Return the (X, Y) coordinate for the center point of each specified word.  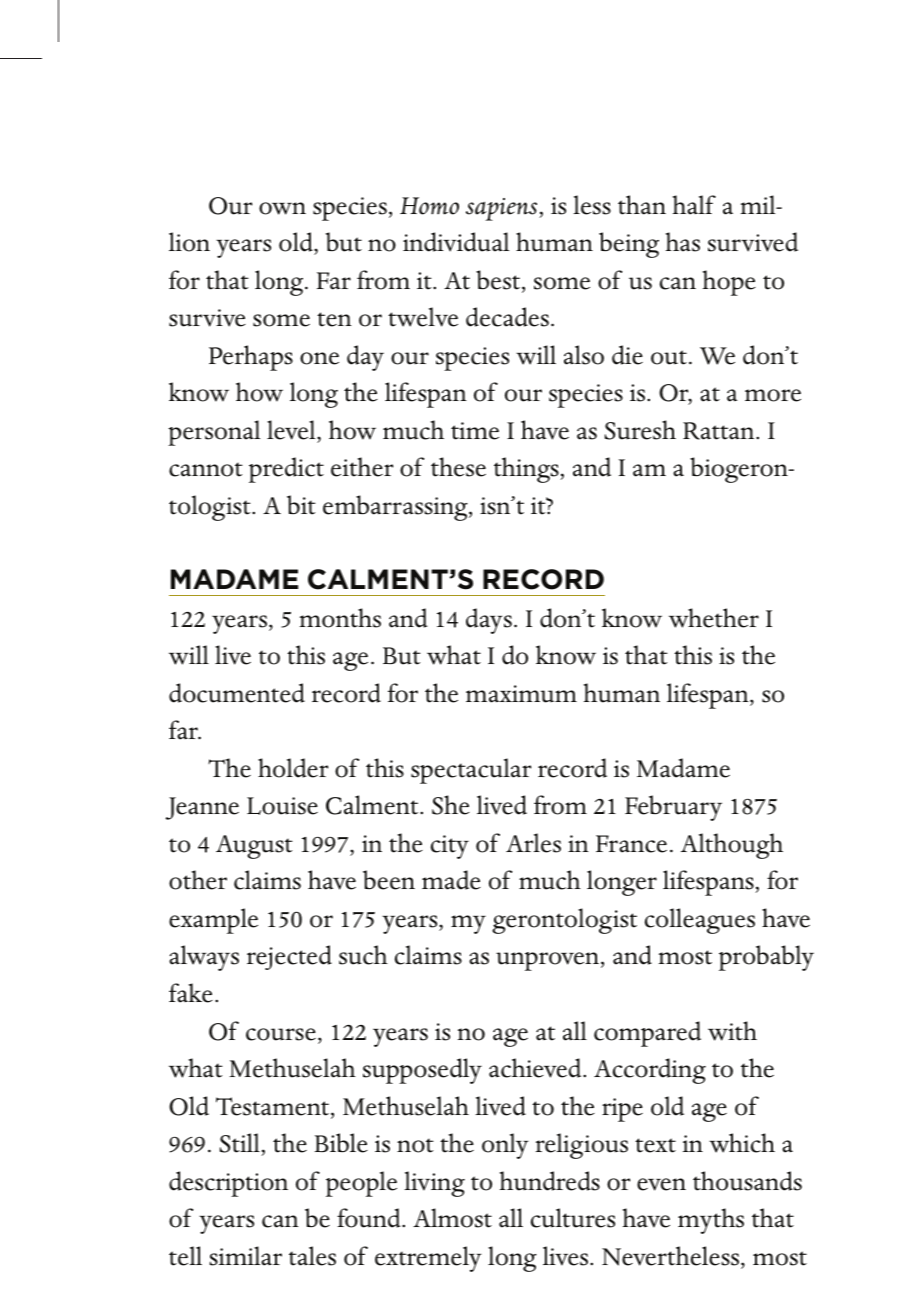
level (292, 430)
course (281, 1034)
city (450, 847)
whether (714, 618)
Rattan (720, 431)
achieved (536, 1068)
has (683, 242)
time (475, 431)
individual (456, 242)
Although (732, 846)
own (282, 208)
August (254, 847)
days (489, 621)
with (732, 1031)
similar (245, 1256)
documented (237, 693)
